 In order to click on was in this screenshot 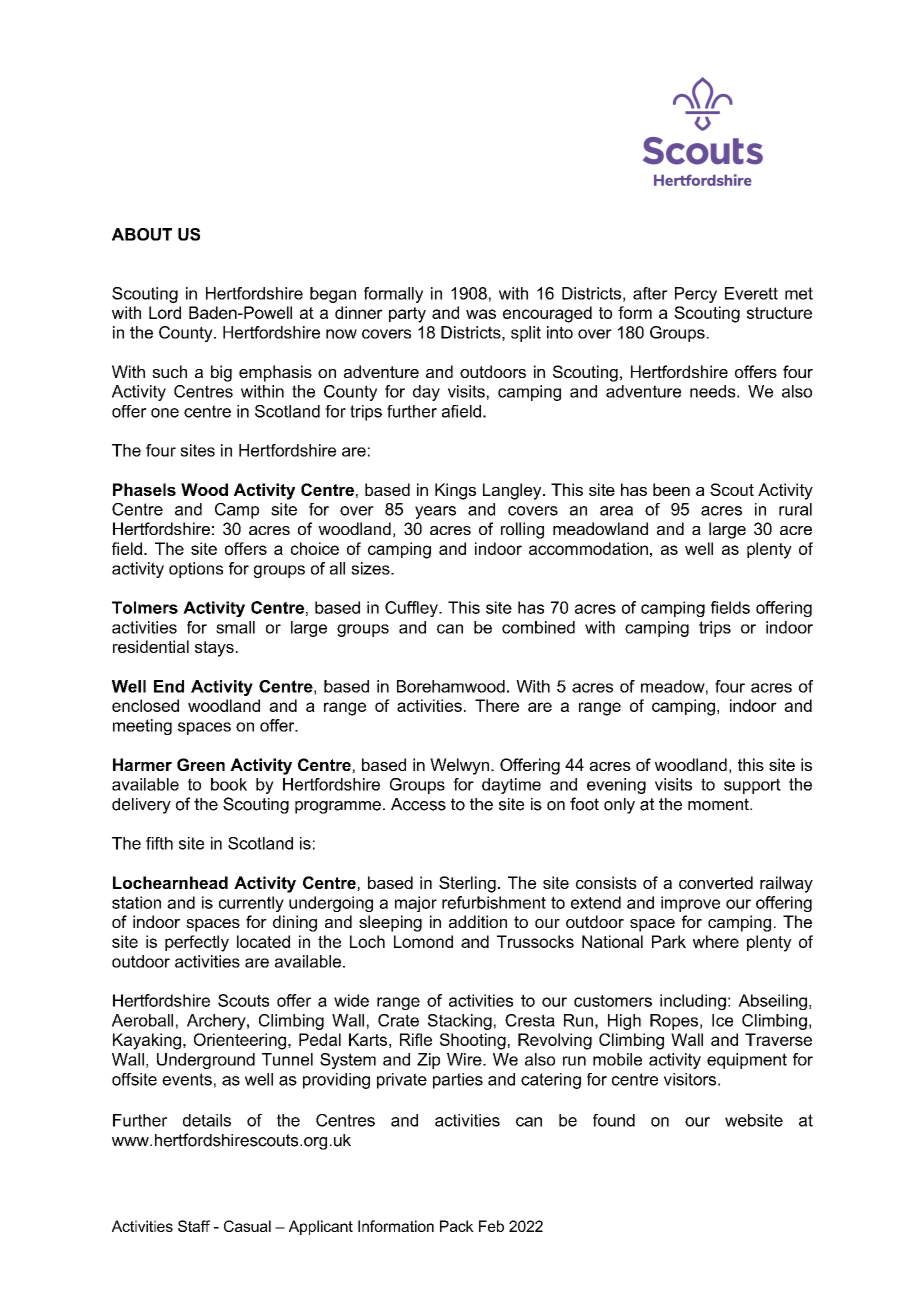, I will do `click(481, 314)`.
